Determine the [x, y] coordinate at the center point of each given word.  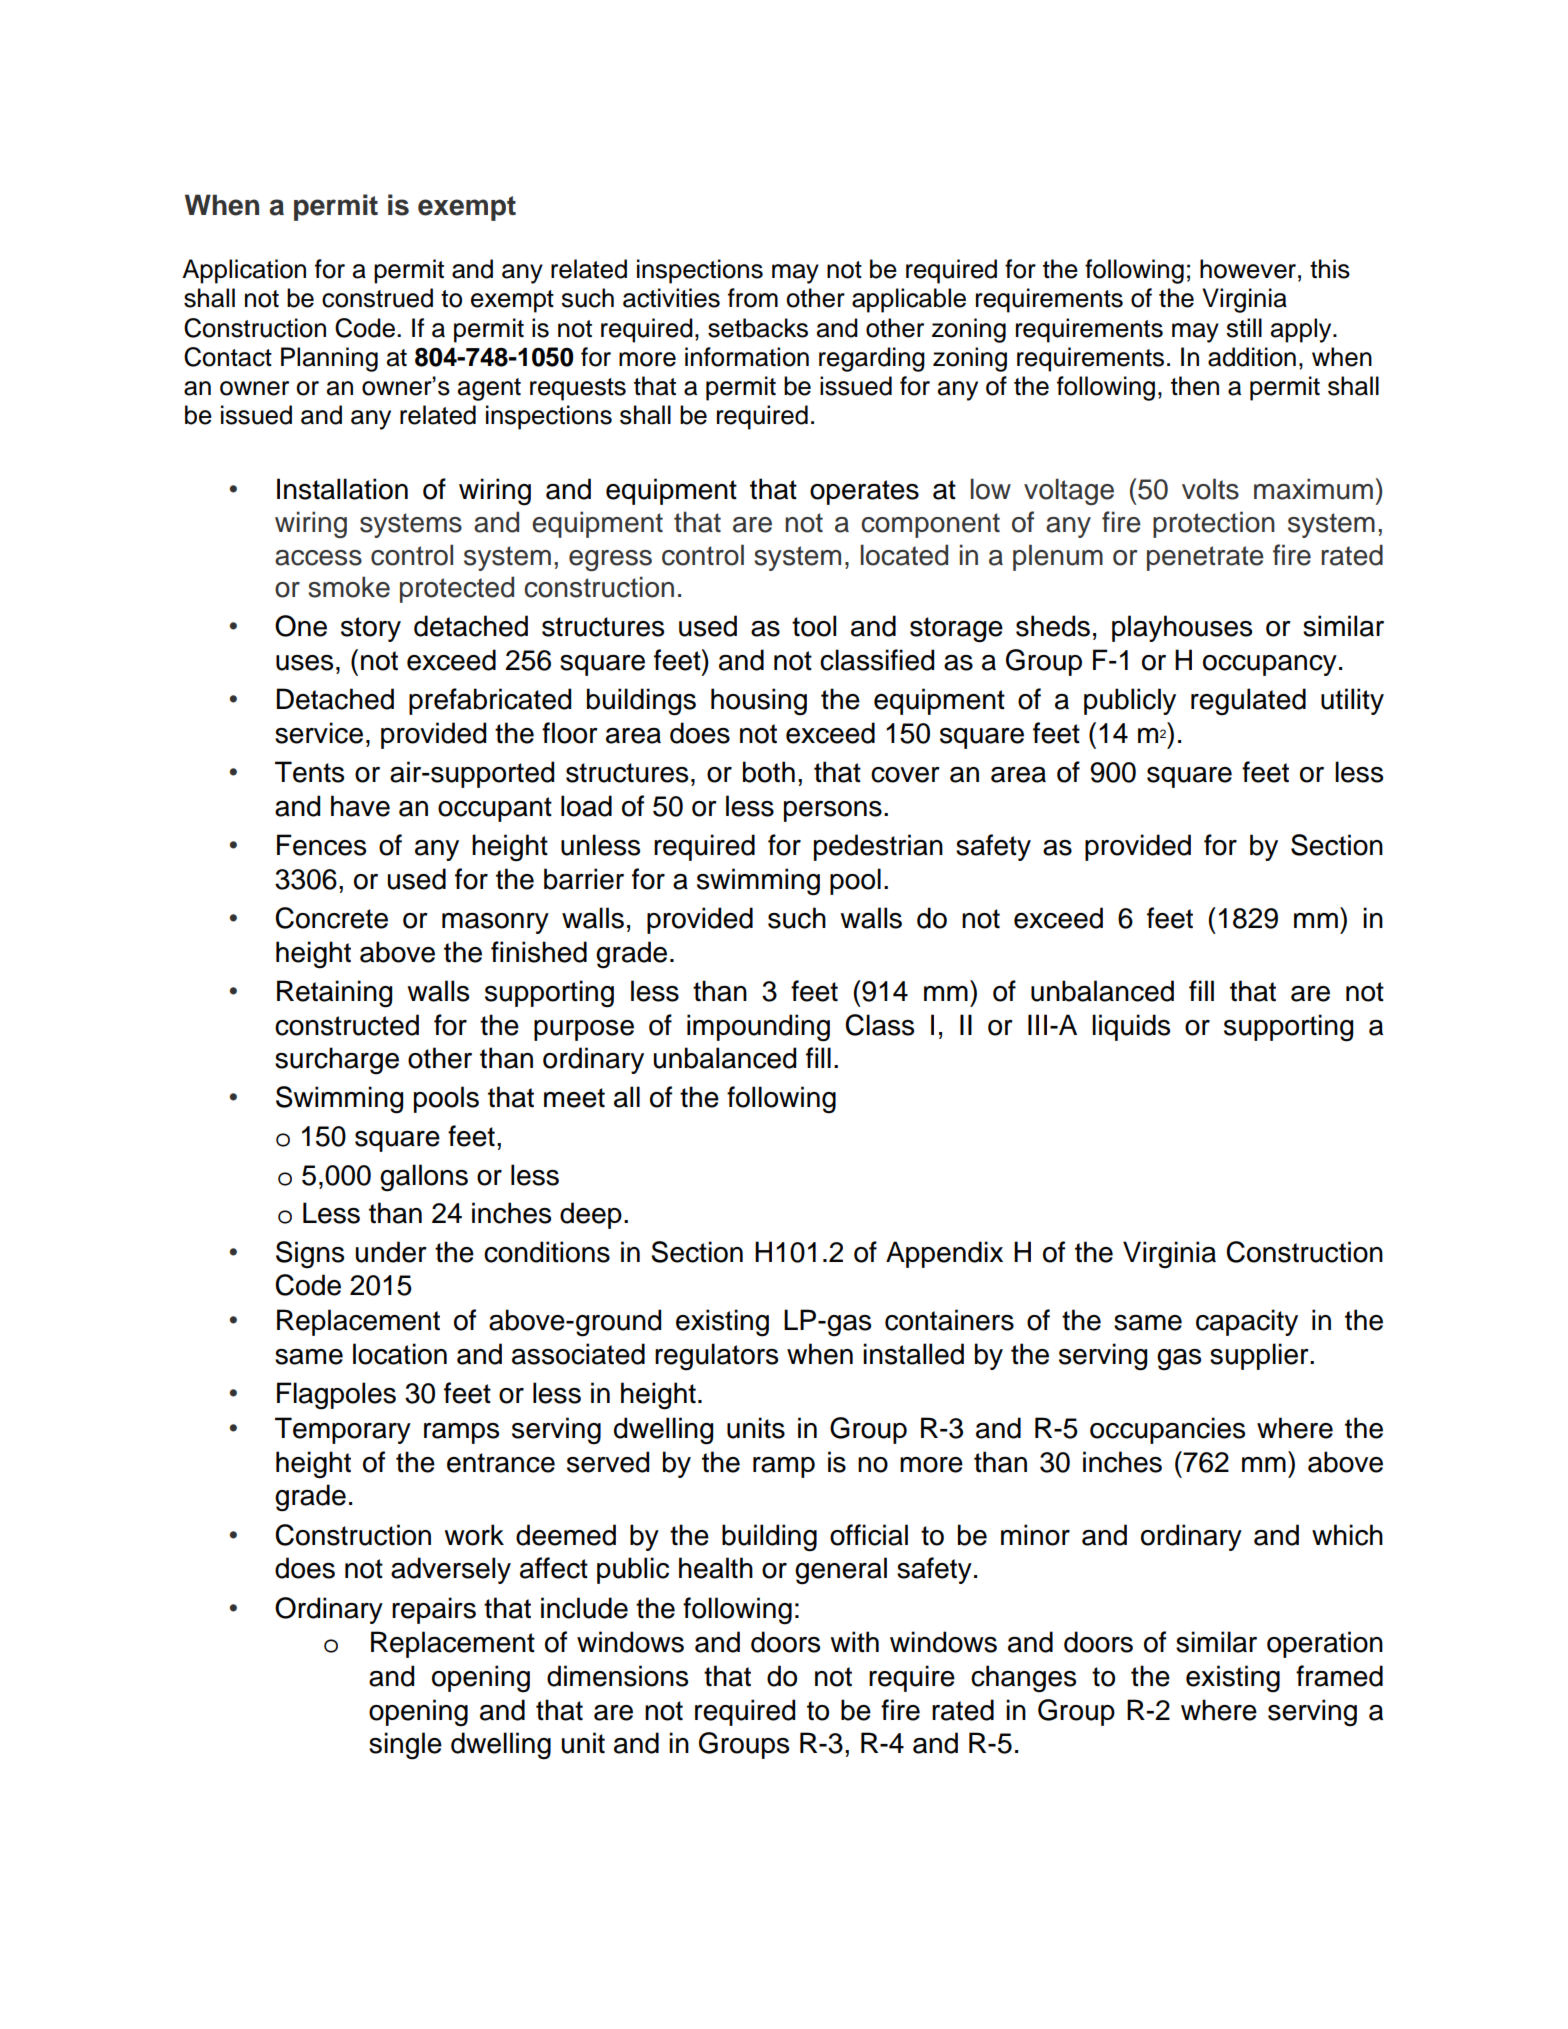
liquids [1131, 1027]
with [855, 1642]
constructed [347, 1025]
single [405, 1746]
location [400, 1354]
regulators [716, 1357]
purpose [584, 1030]
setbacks [758, 328]
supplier [1260, 1356]
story [371, 629]
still [1244, 328]
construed [377, 298]
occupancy [1270, 665]
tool [814, 626]
